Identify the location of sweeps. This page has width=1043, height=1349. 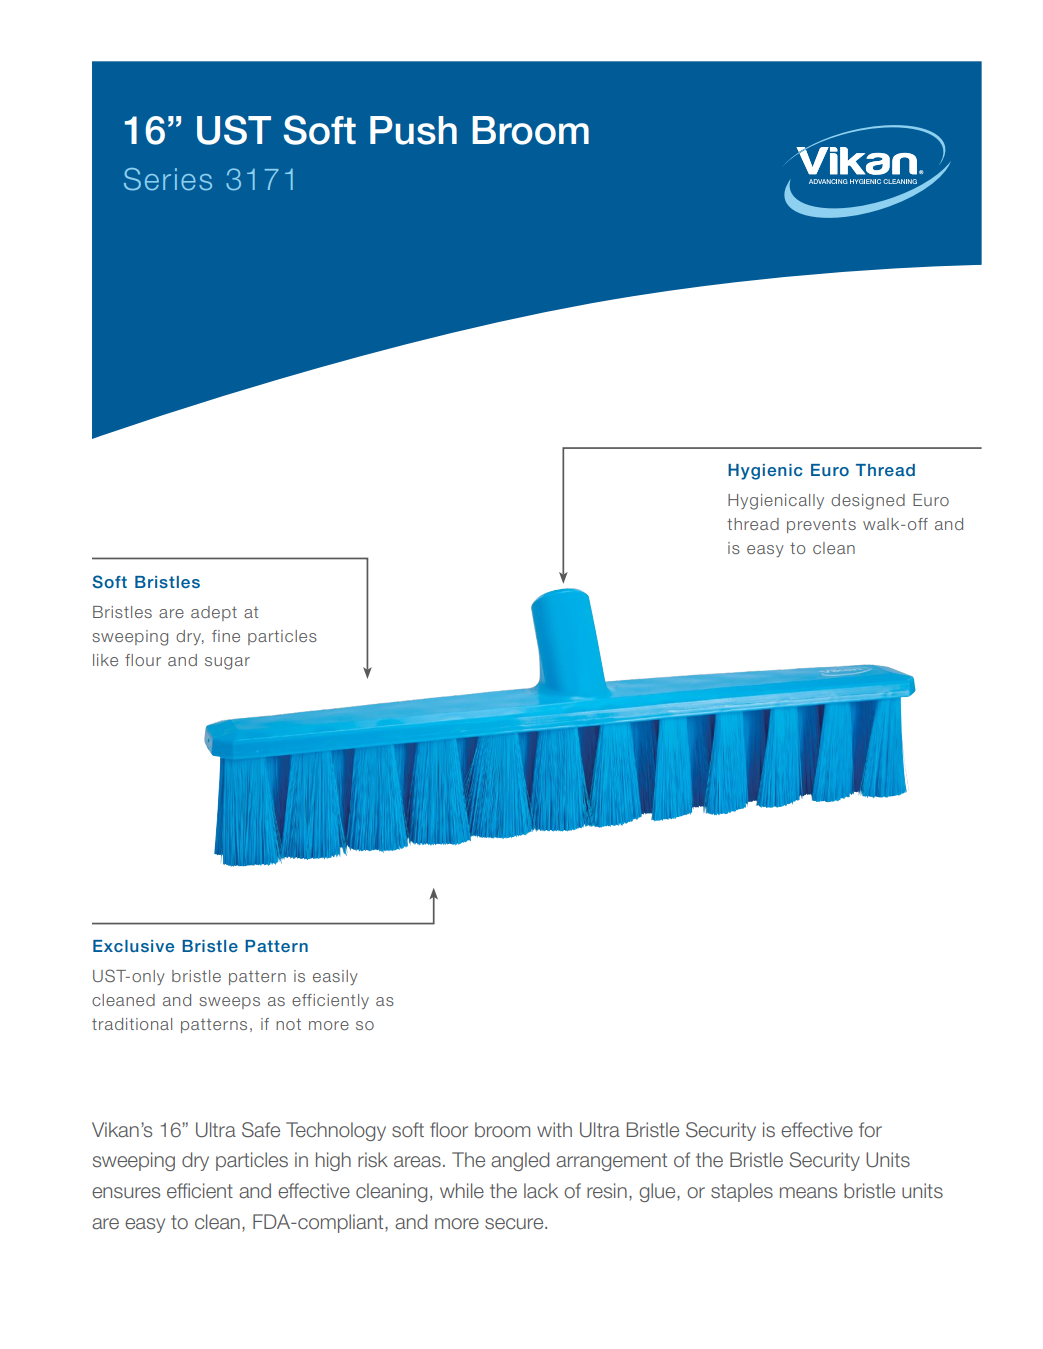
(229, 1003).
